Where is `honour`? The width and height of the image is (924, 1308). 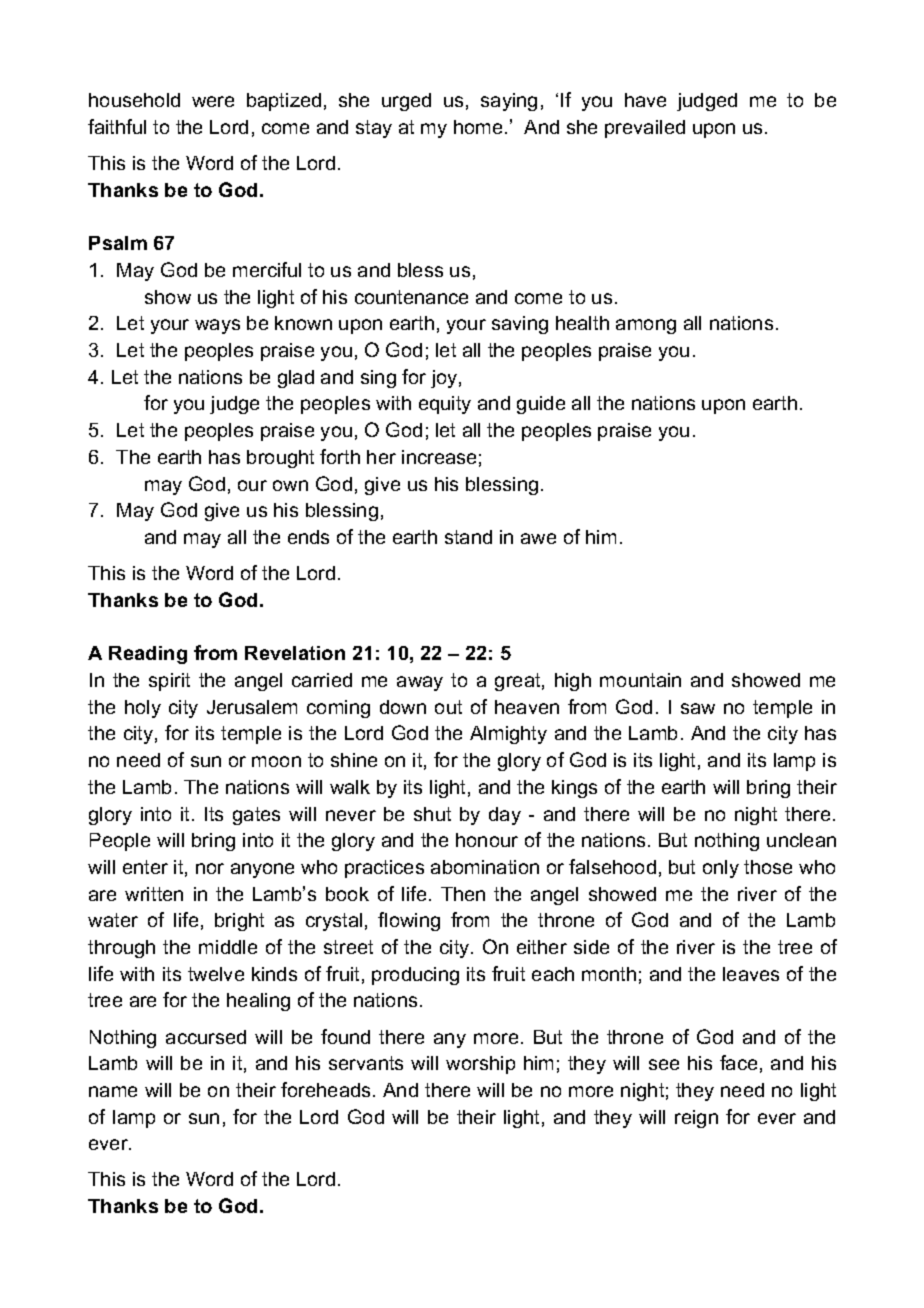 honour is located at coordinates (487, 840).
